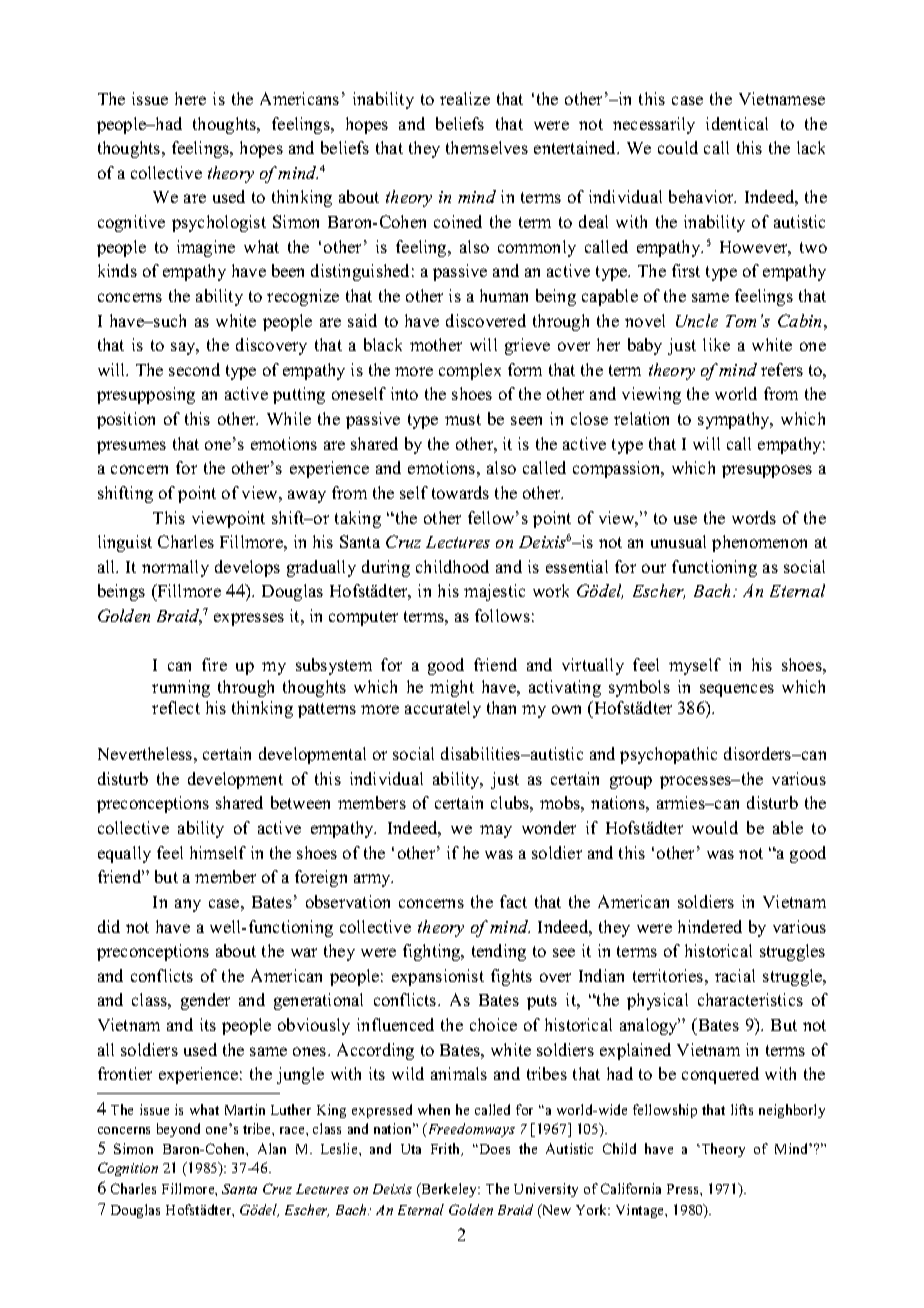 The width and height of the screenshot is (924, 1308). Describe the element at coordinates (737, 123) in the screenshot. I see `identical` at that location.
